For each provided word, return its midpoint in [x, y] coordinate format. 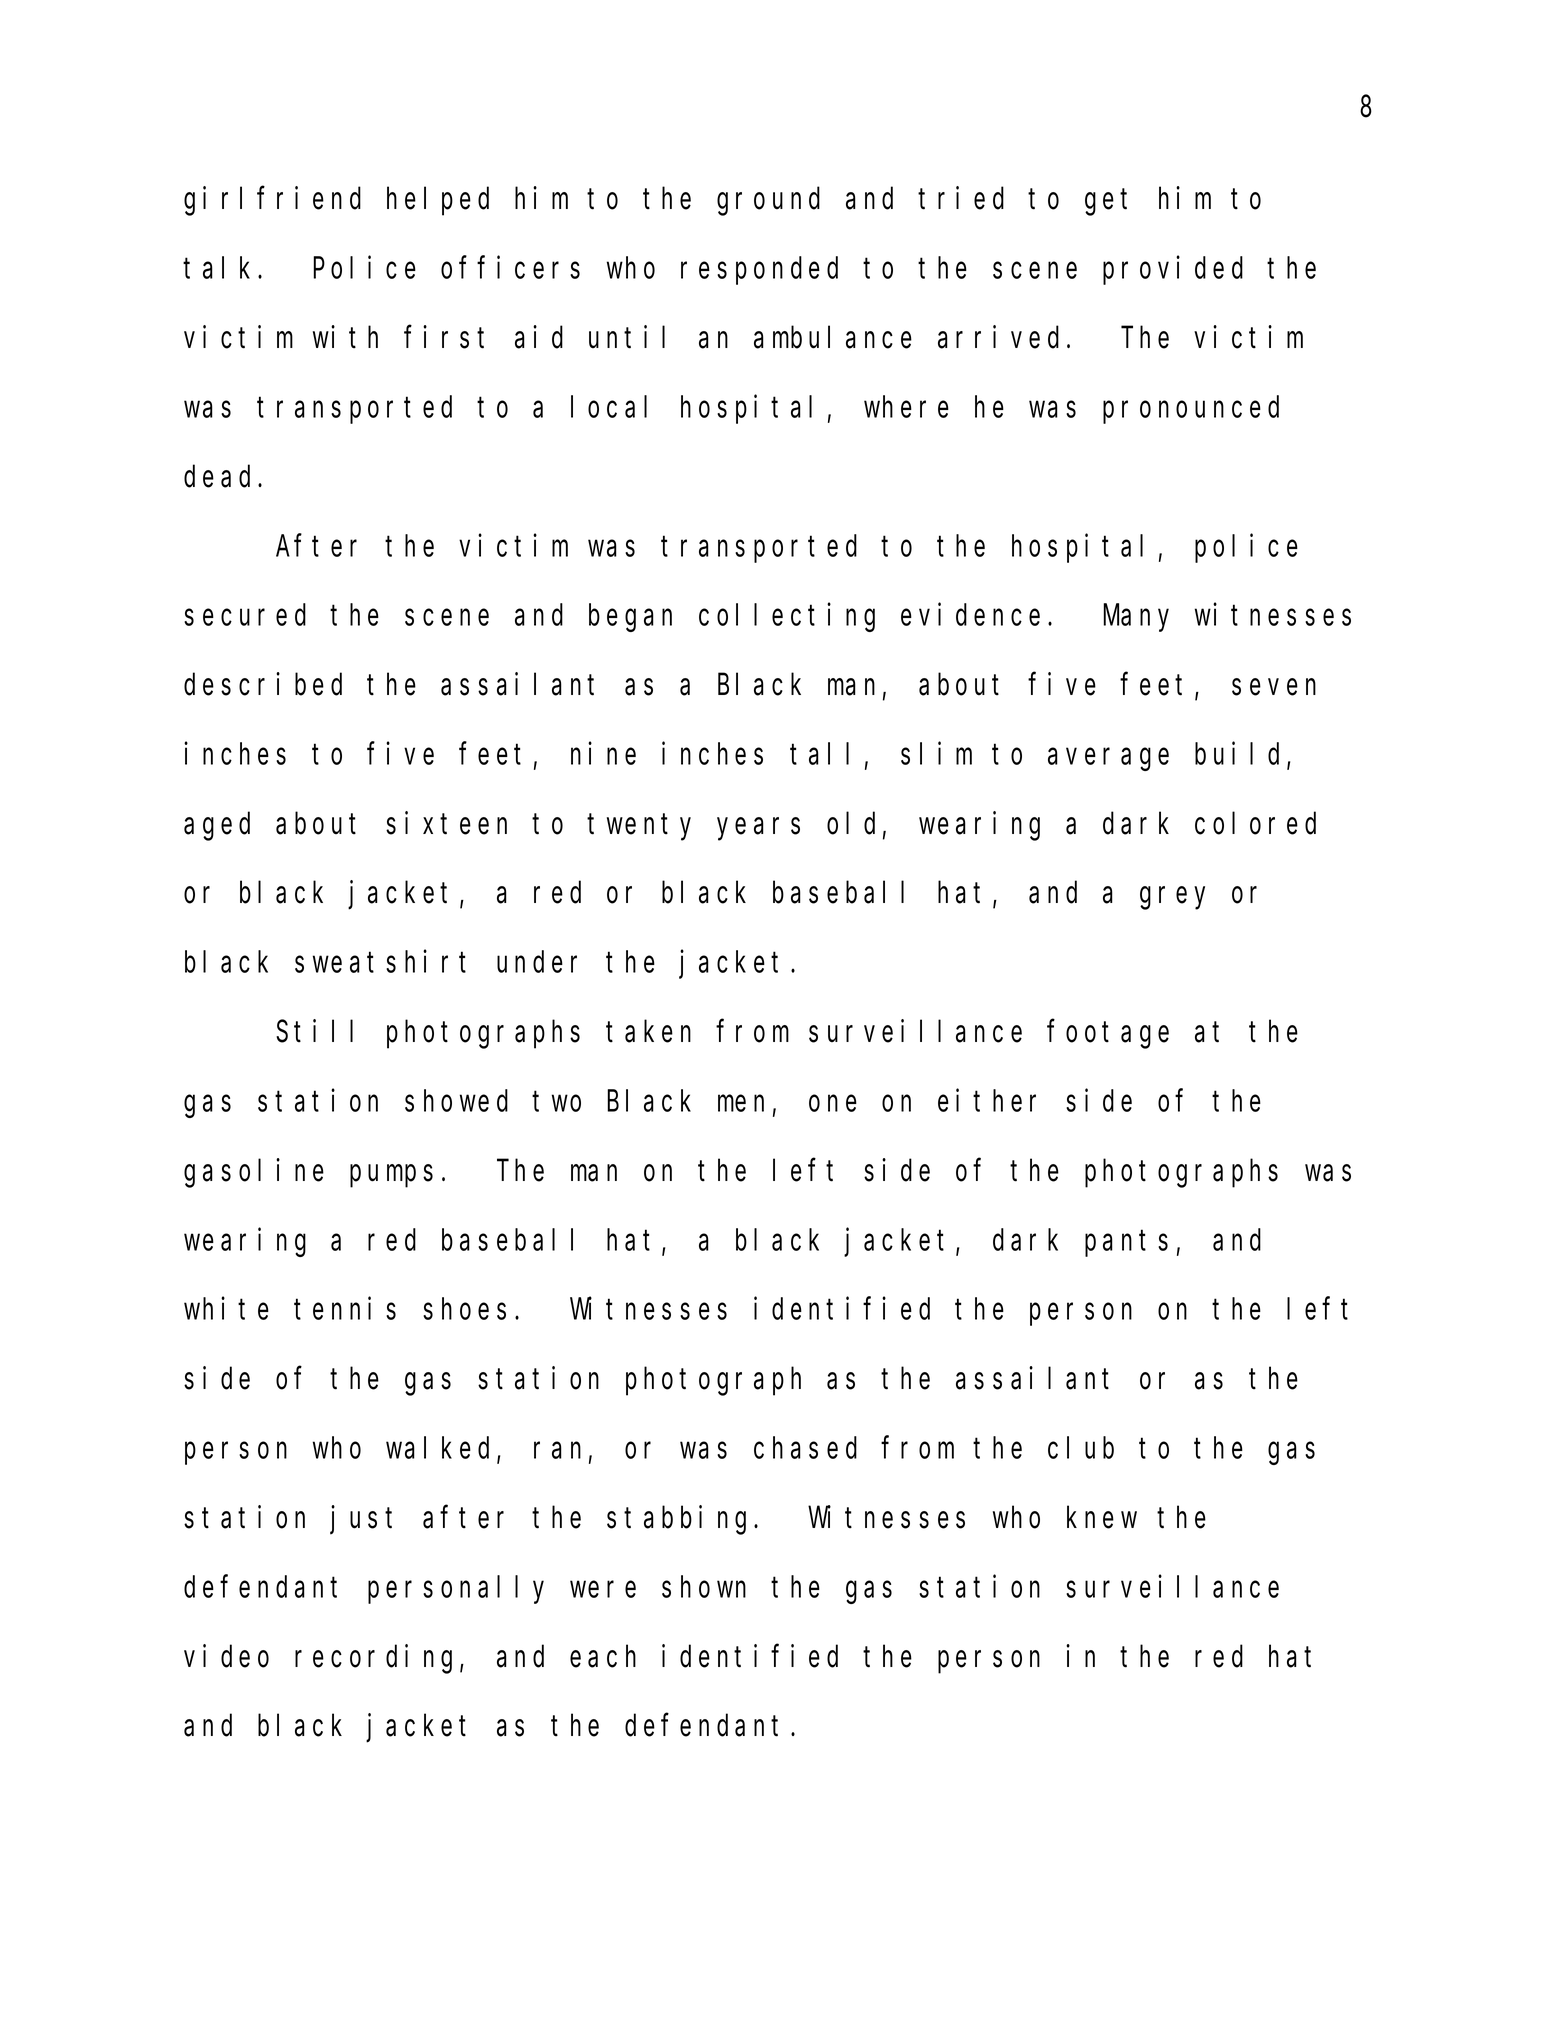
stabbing [681, 1520]
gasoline [254, 1173]
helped [438, 202]
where [906, 407]
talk [221, 268]
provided [1173, 270]
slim [936, 753]
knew [1102, 1517]
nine [603, 753]
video [226, 1656]
